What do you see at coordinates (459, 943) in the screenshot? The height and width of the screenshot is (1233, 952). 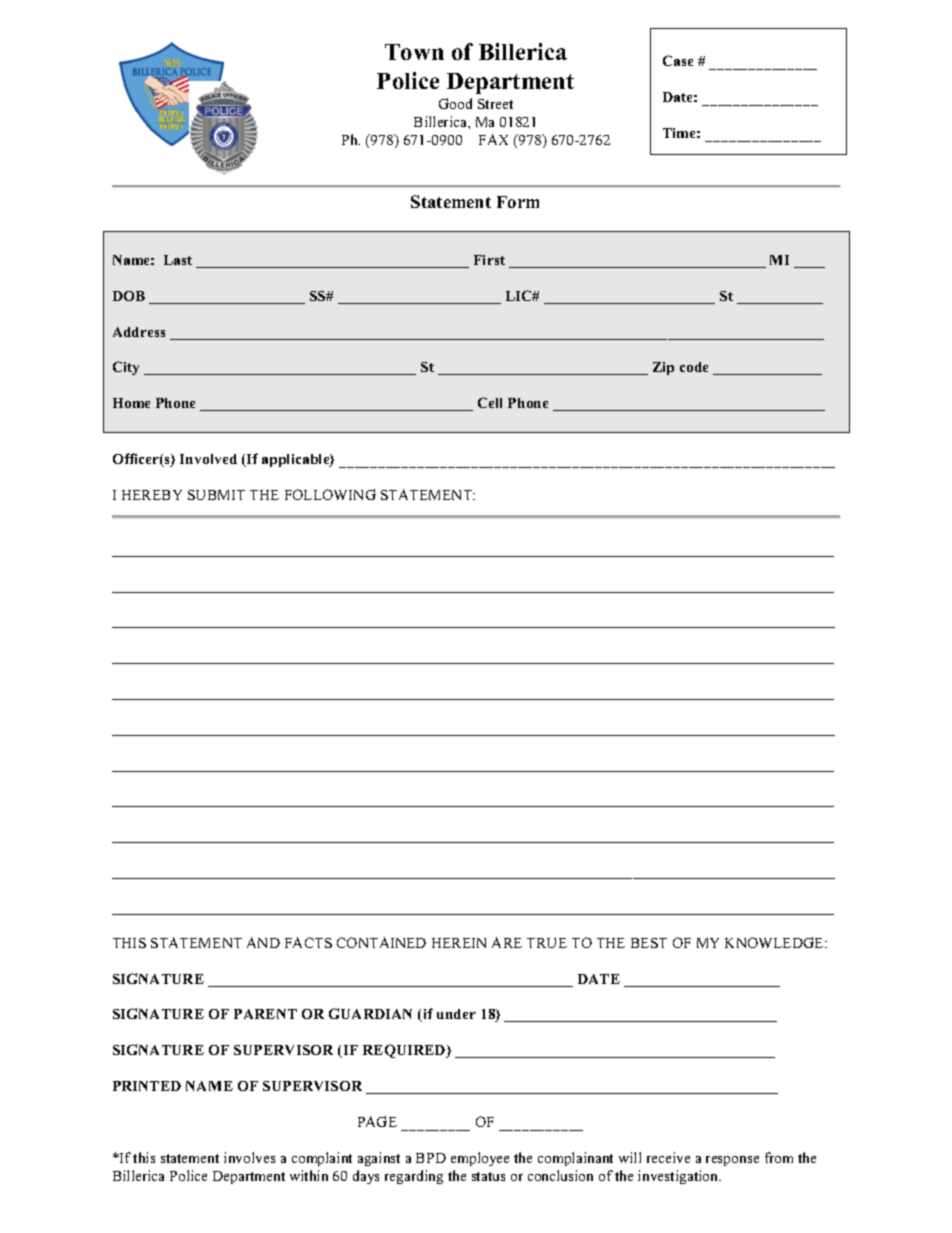 I see `HEREIN` at bounding box center [459, 943].
